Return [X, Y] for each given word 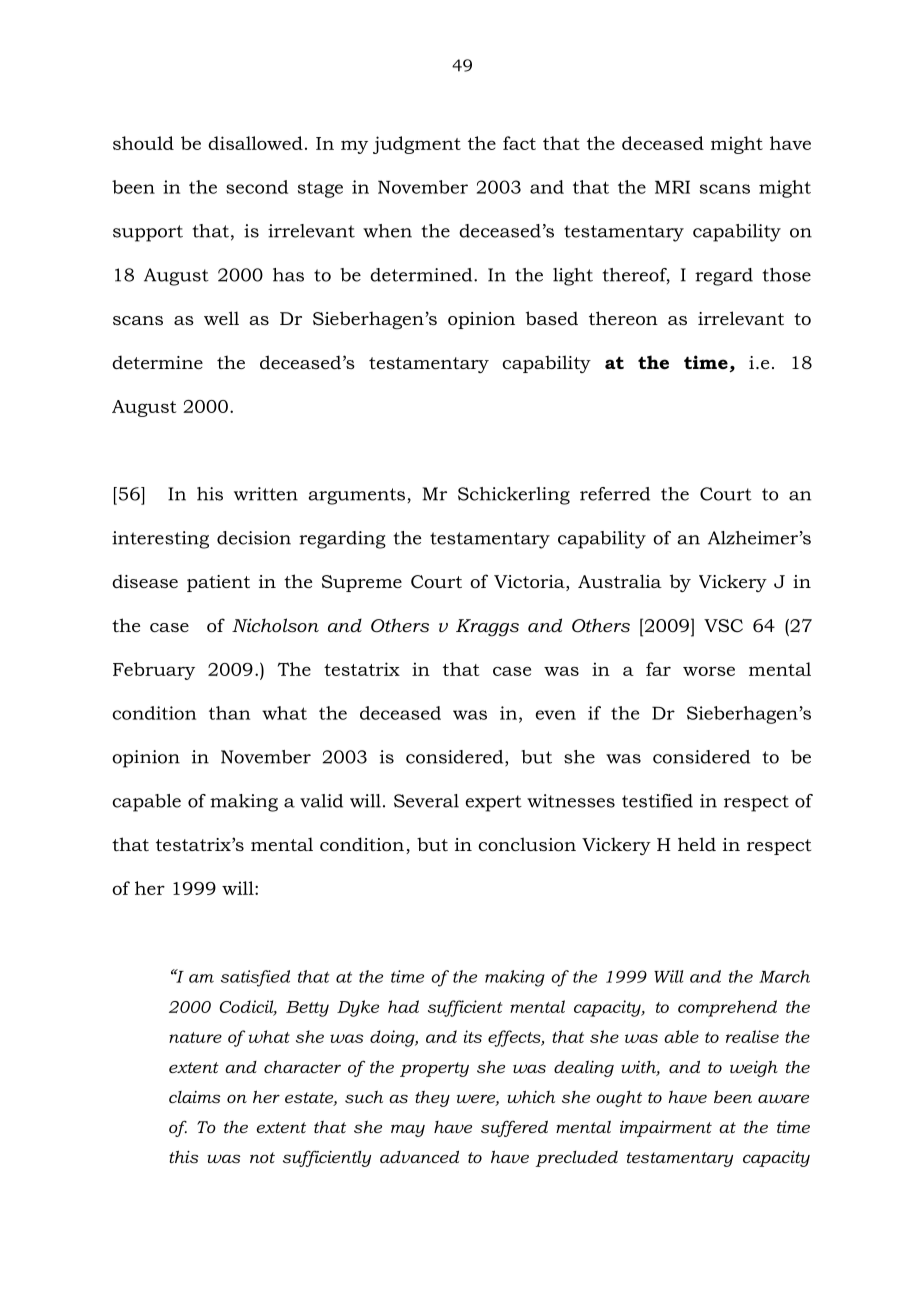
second [257, 187]
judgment [417, 145]
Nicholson [275, 625]
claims [195, 1097]
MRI [672, 187]
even [556, 715]
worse [709, 671]
